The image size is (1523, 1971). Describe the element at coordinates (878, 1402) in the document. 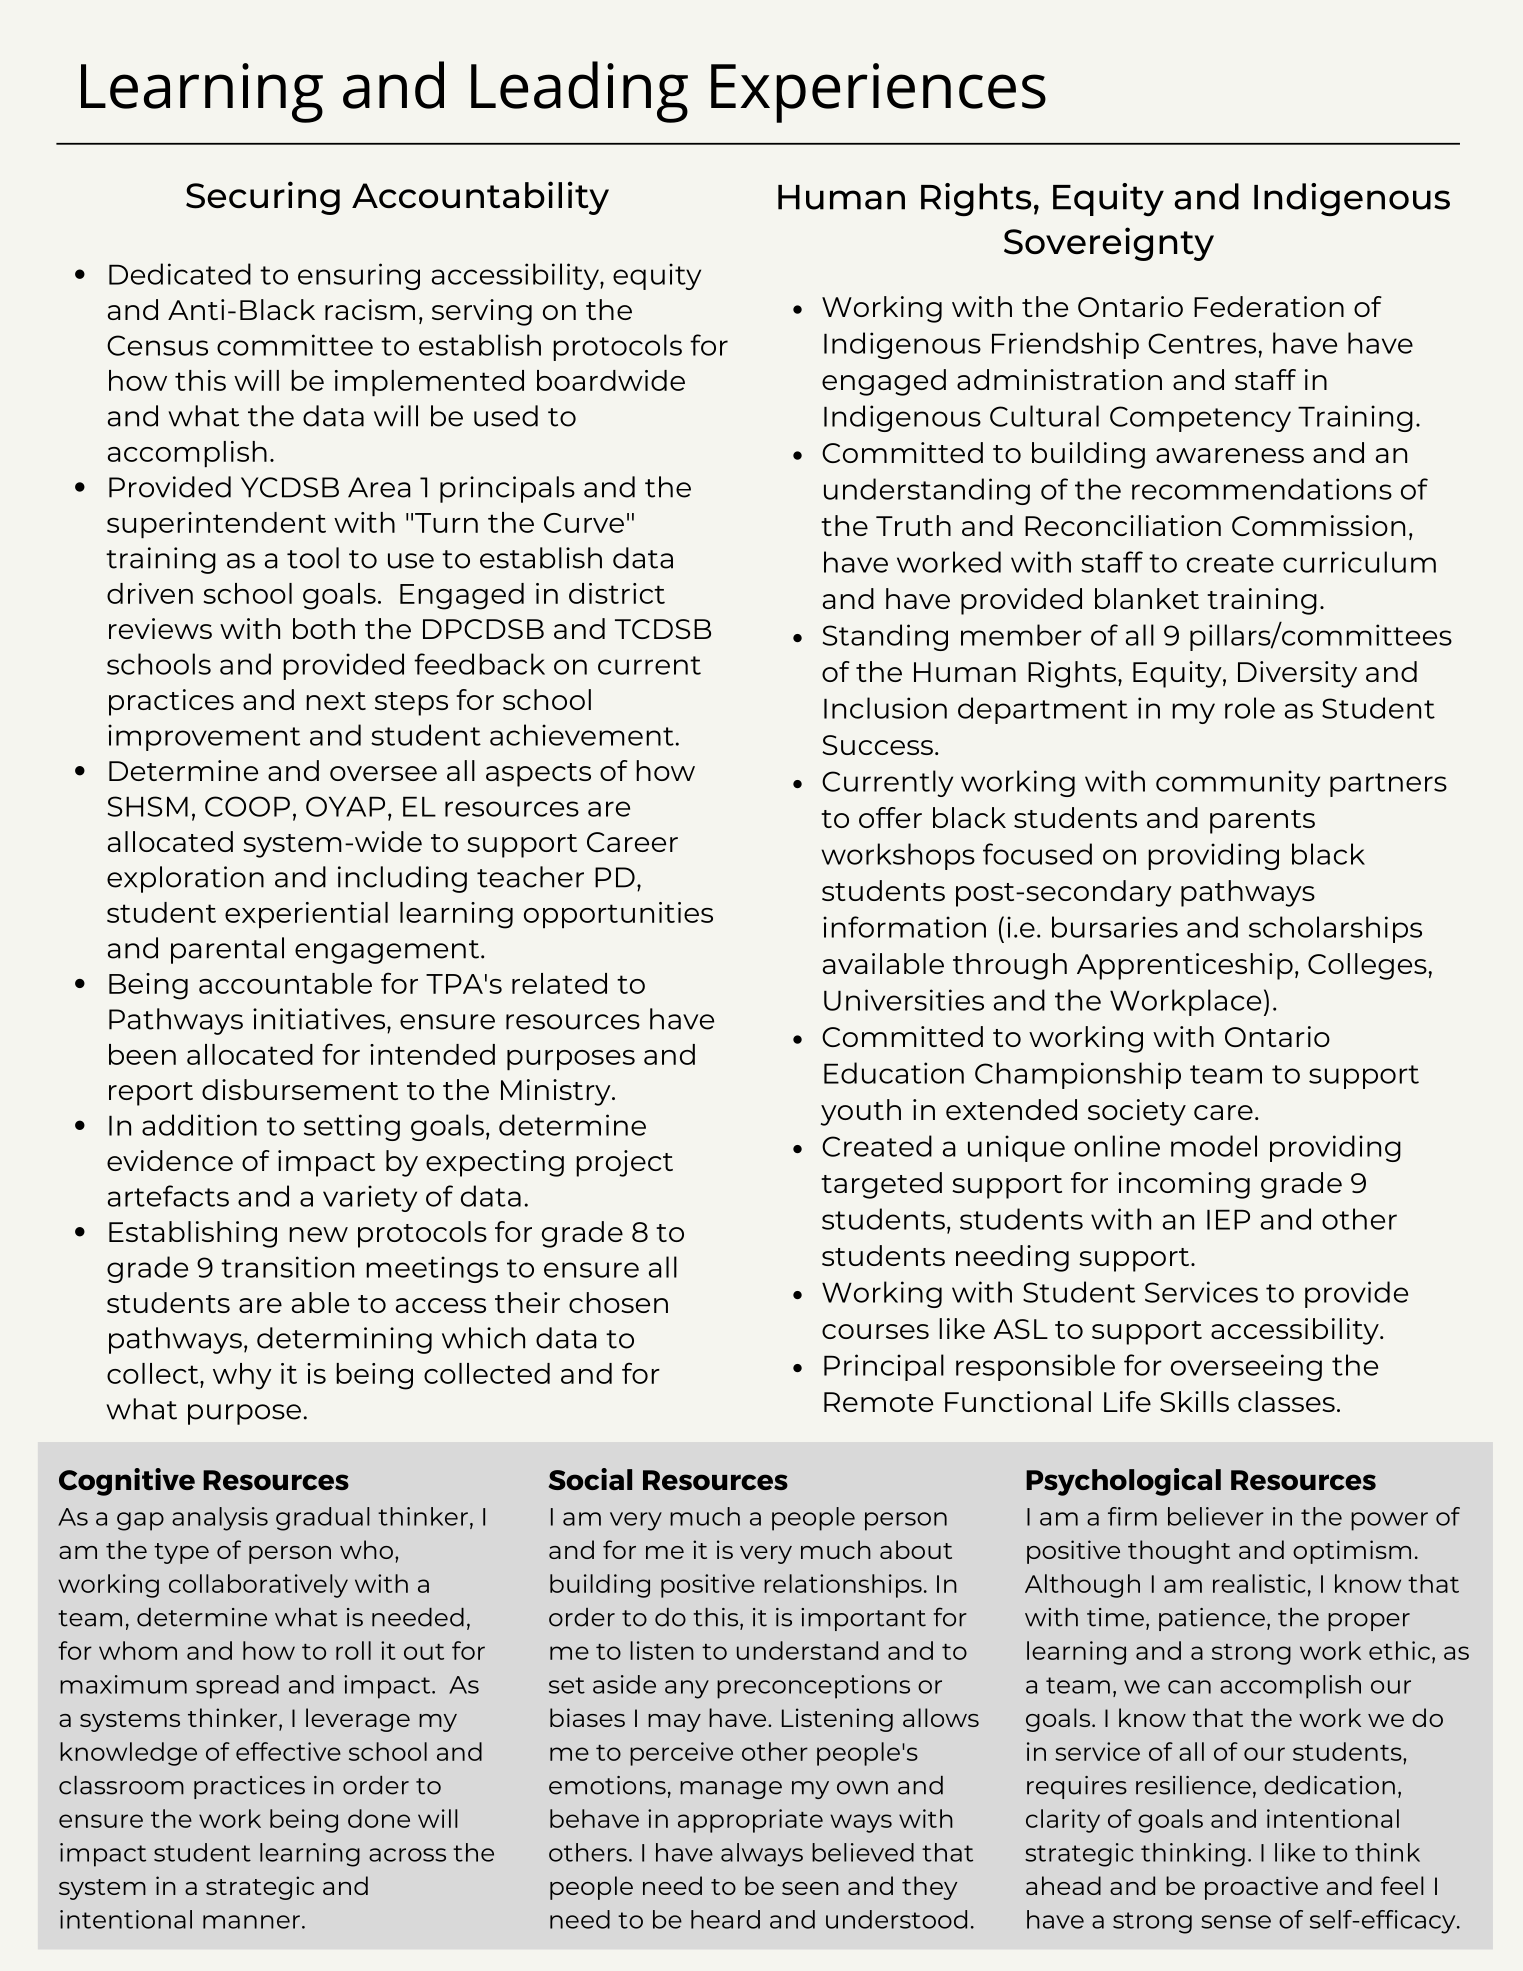

I see `Remote` at that location.
